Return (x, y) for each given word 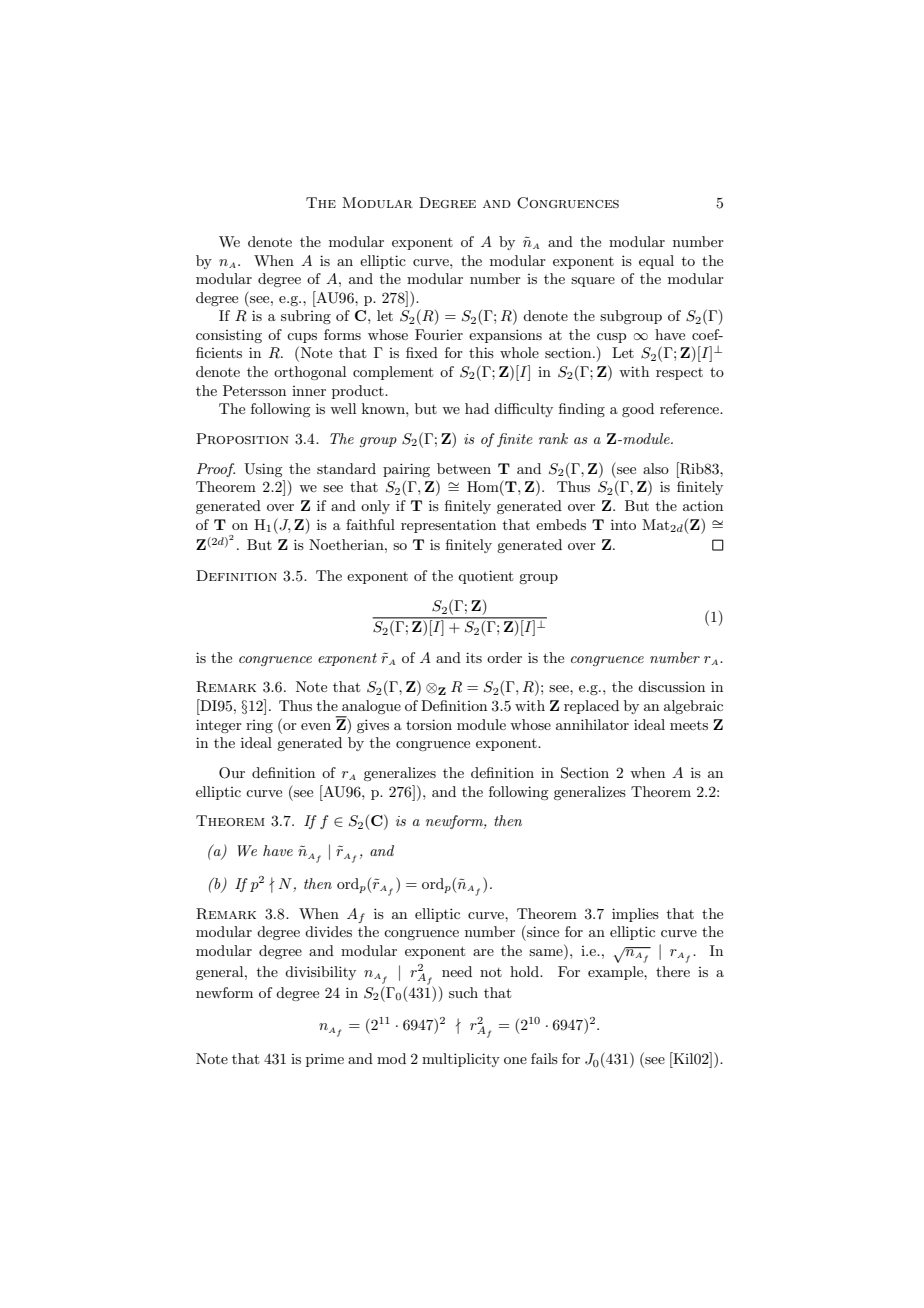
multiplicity (461, 1060)
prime (325, 1060)
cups (302, 338)
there (673, 971)
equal (656, 262)
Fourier (439, 334)
